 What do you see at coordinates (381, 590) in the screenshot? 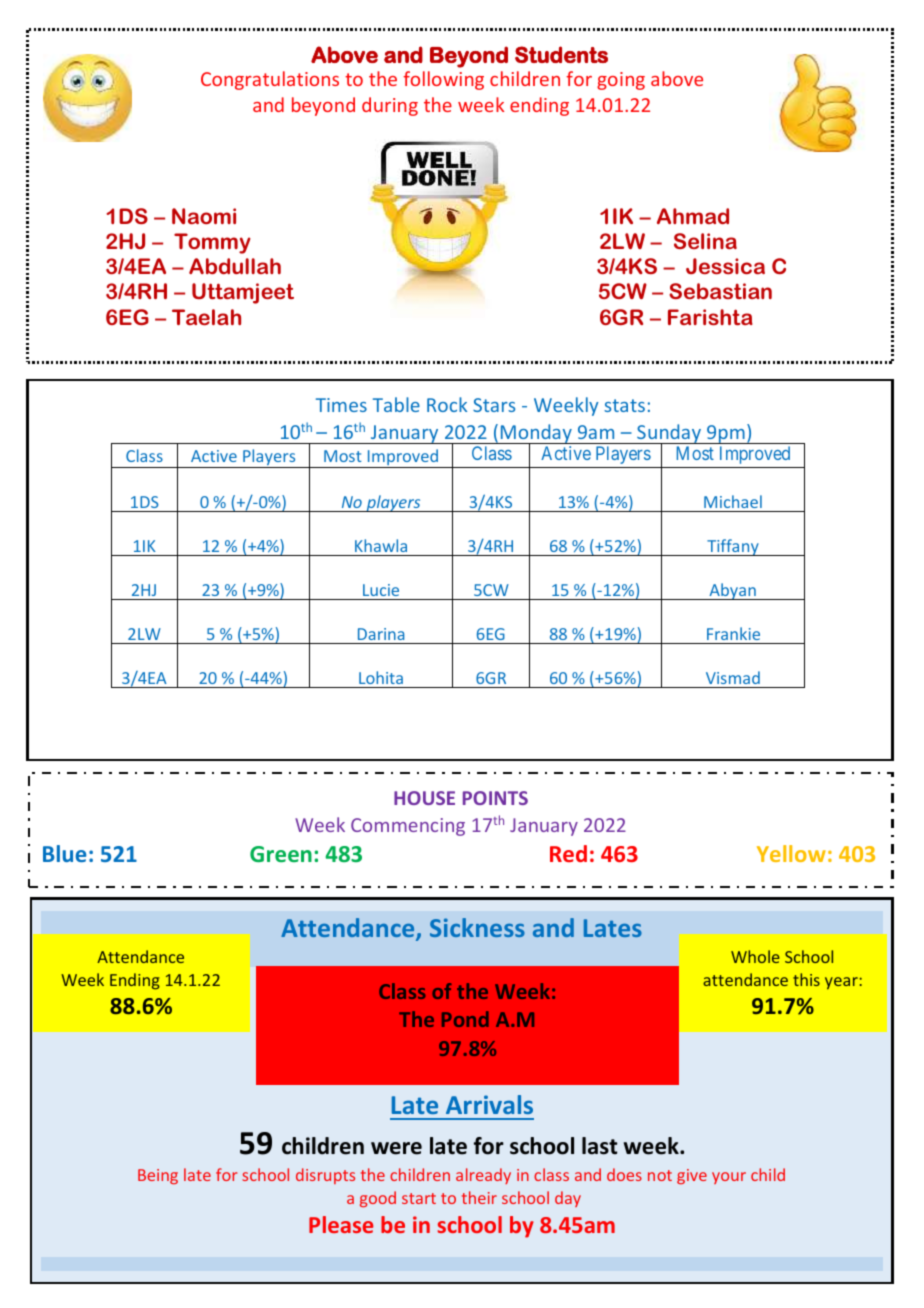
I see `Lucie` at bounding box center [381, 590].
